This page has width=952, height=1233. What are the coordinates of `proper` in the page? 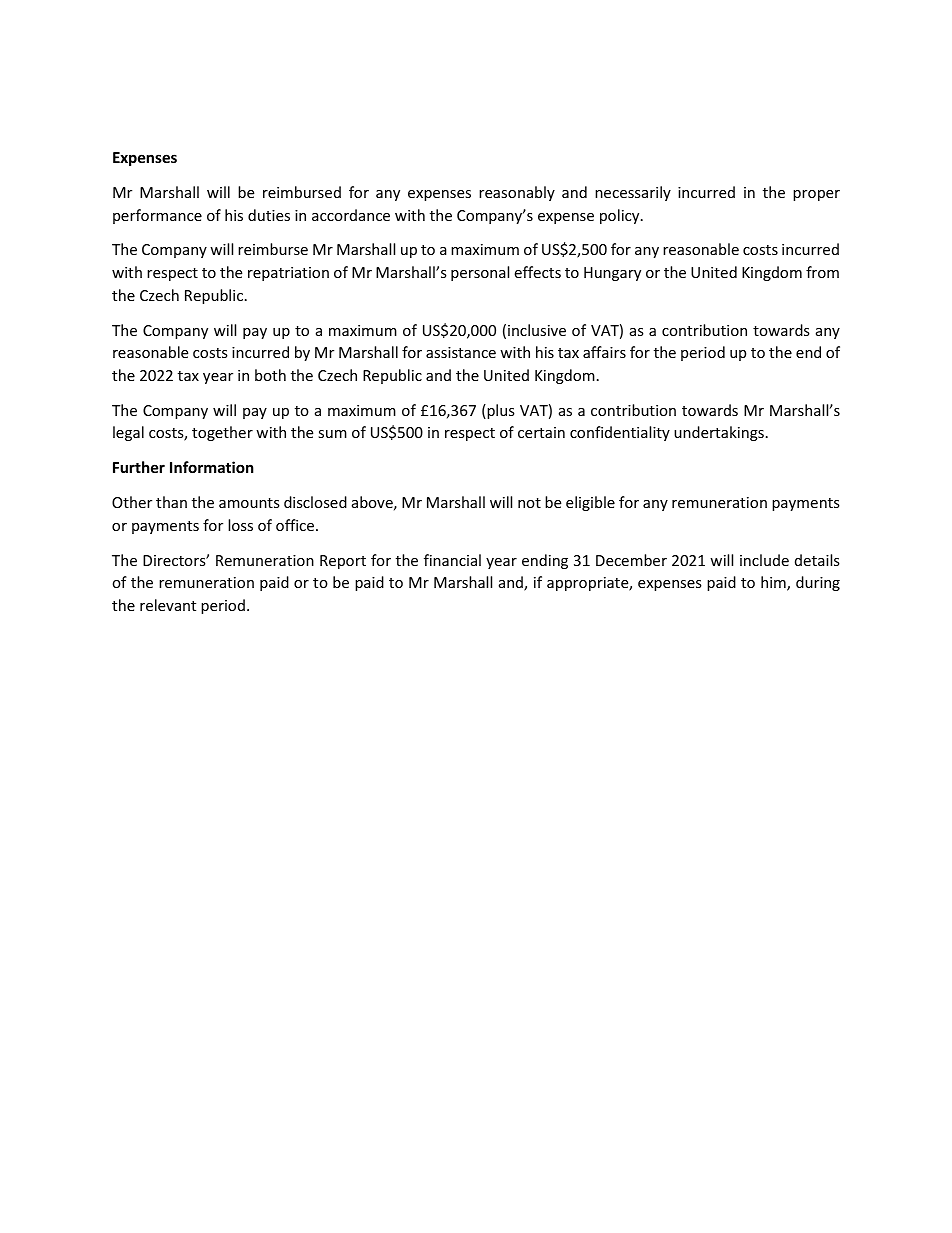 It's located at (816, 195).
